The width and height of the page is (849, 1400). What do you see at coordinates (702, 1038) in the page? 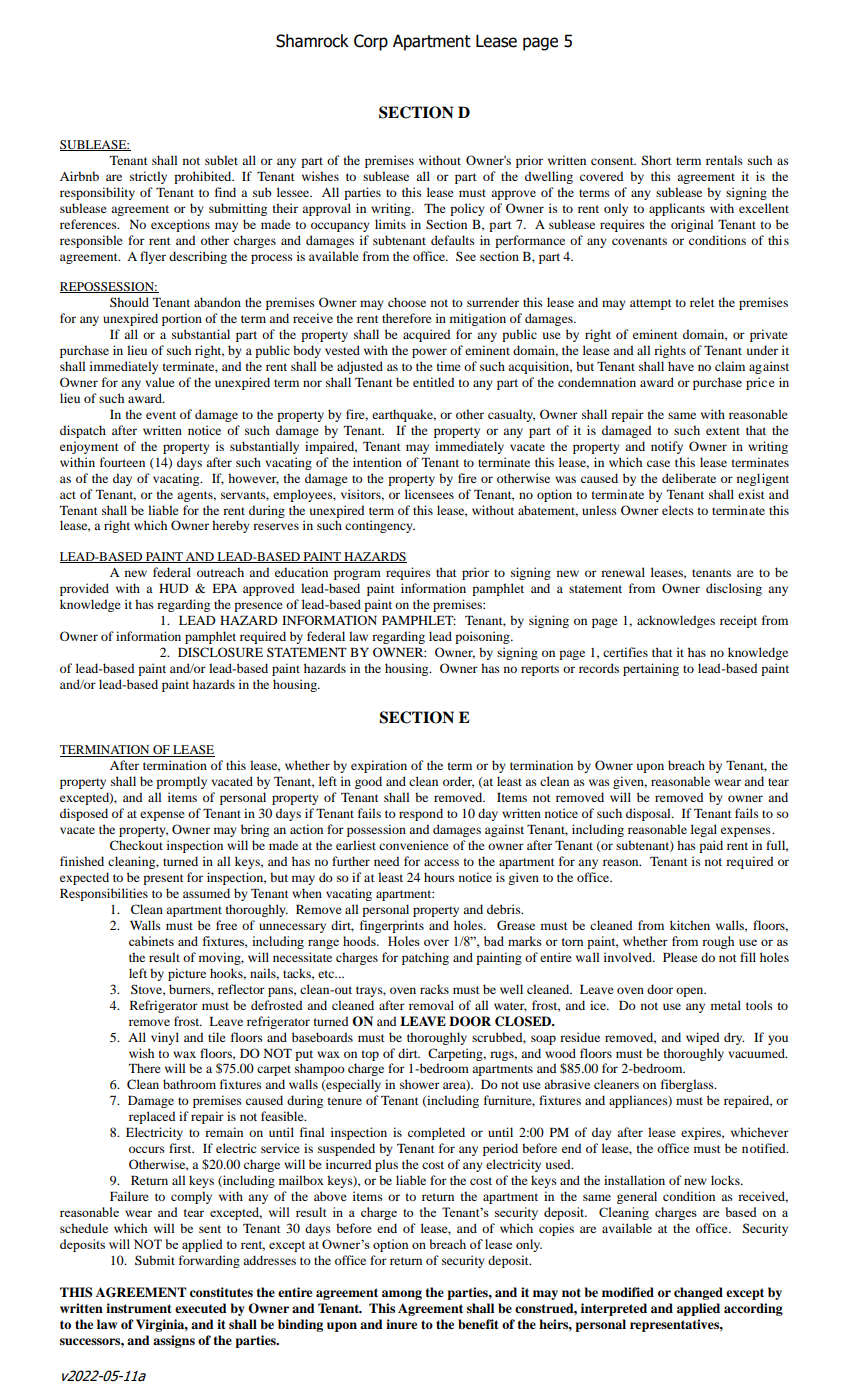
I see `wiped` at bounding box center [702, 1038].
